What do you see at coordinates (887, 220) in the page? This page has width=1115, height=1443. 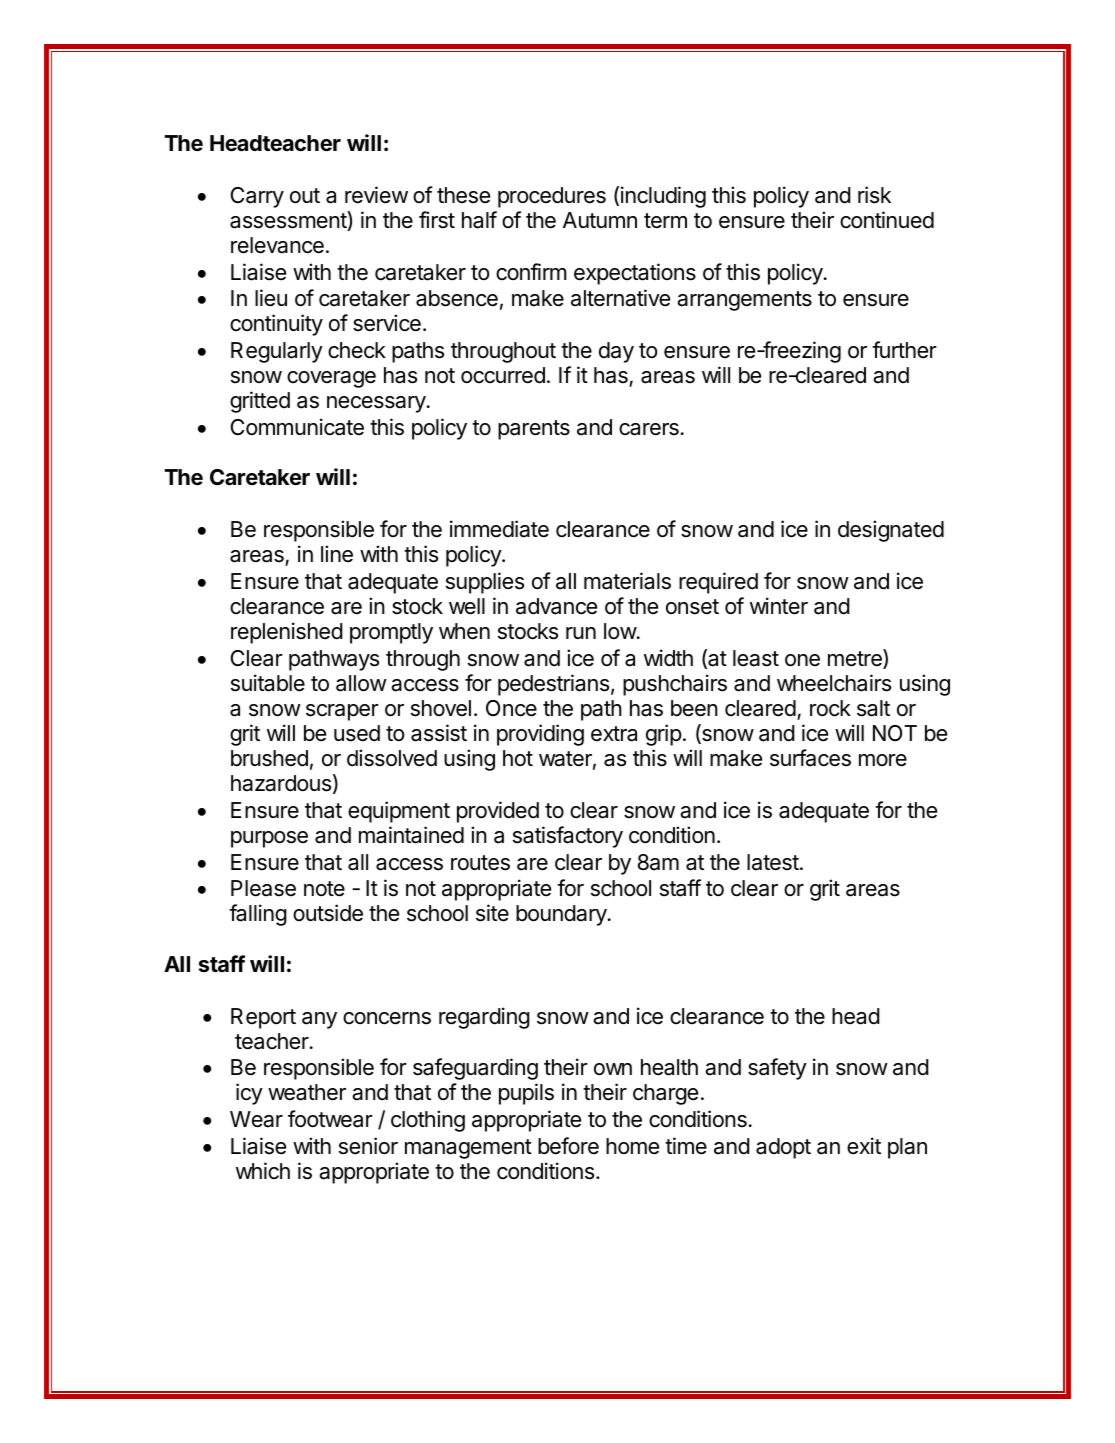 I see `continued` at bounding box center [887, 220].
